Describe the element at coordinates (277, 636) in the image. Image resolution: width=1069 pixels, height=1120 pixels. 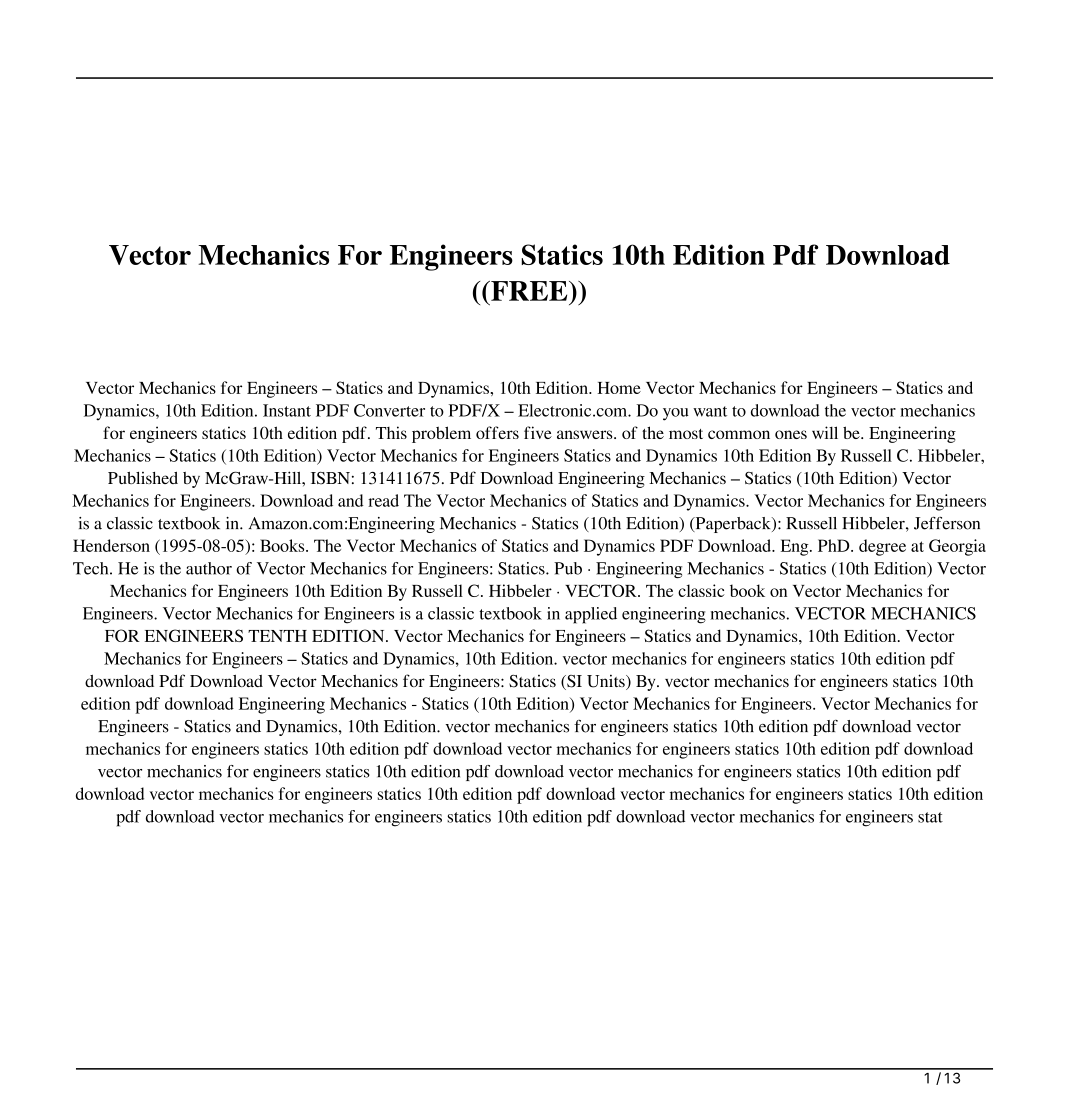
I see `TENTH` at that location.
